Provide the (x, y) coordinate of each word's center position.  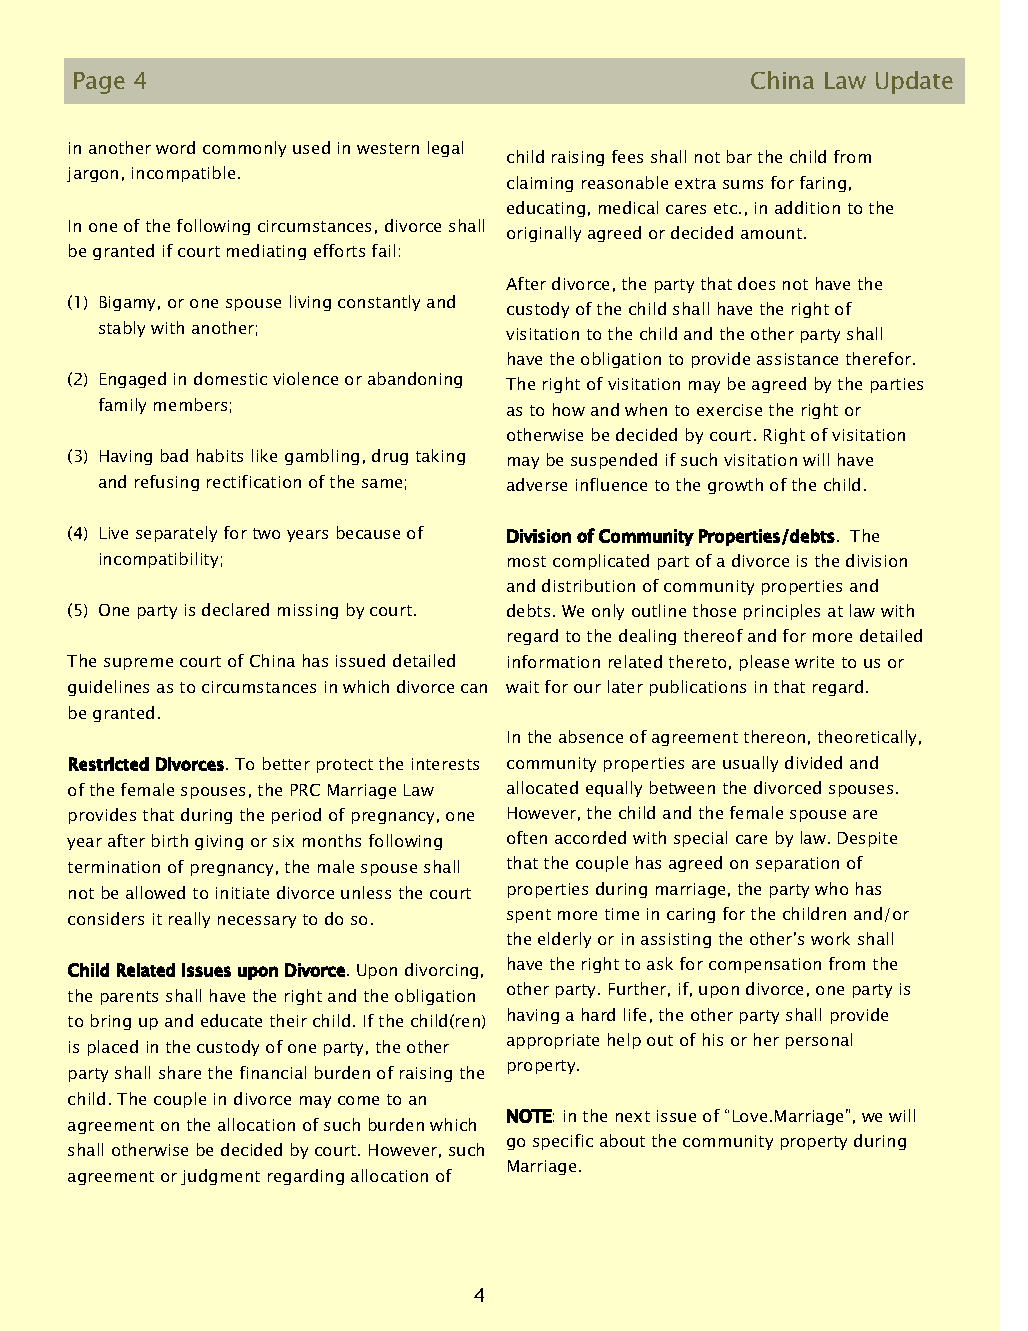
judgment (220, 1177)
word (175, 147)
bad (174, 455)
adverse (537, 484)
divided (813, 762)
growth (735, 486)
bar (739, 156)
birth (170, 840)
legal (445, 149)
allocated (542, 787)
